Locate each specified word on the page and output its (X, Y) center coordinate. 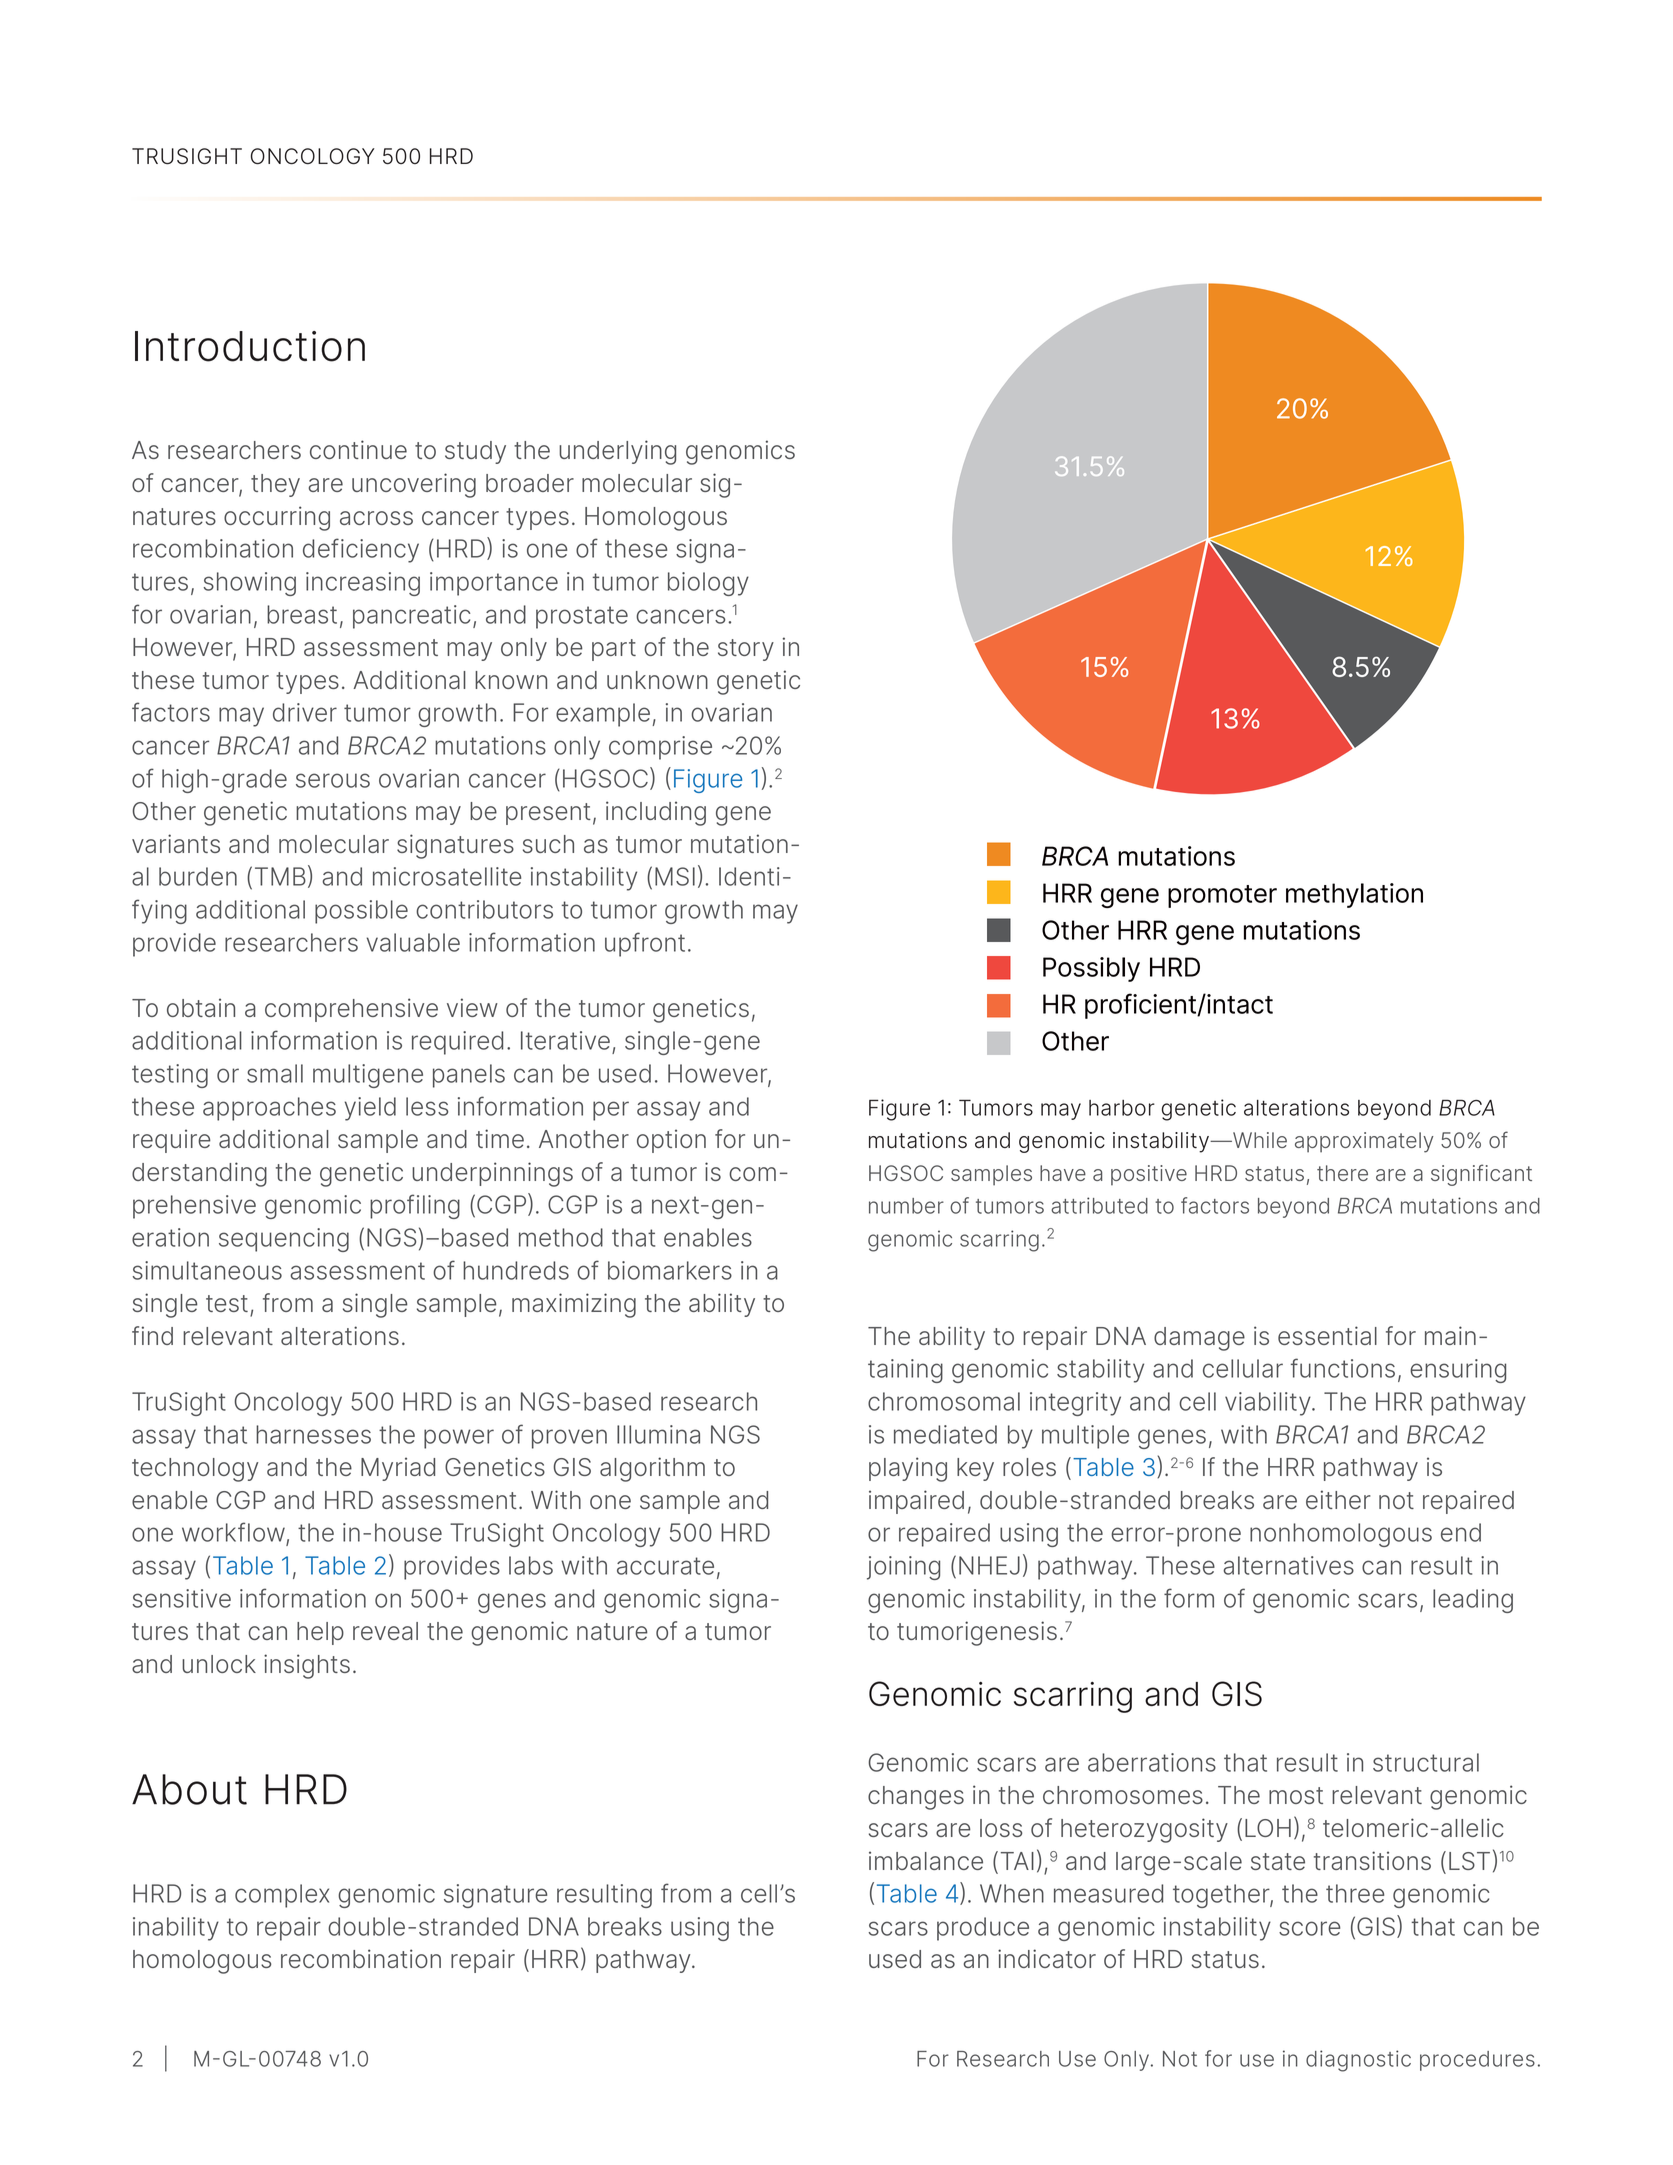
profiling (415, 1206)
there (1342, 1173)
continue (358, 449)
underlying (617, 452)
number (906, 1206)
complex (282, 1896)
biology (708, 584)
